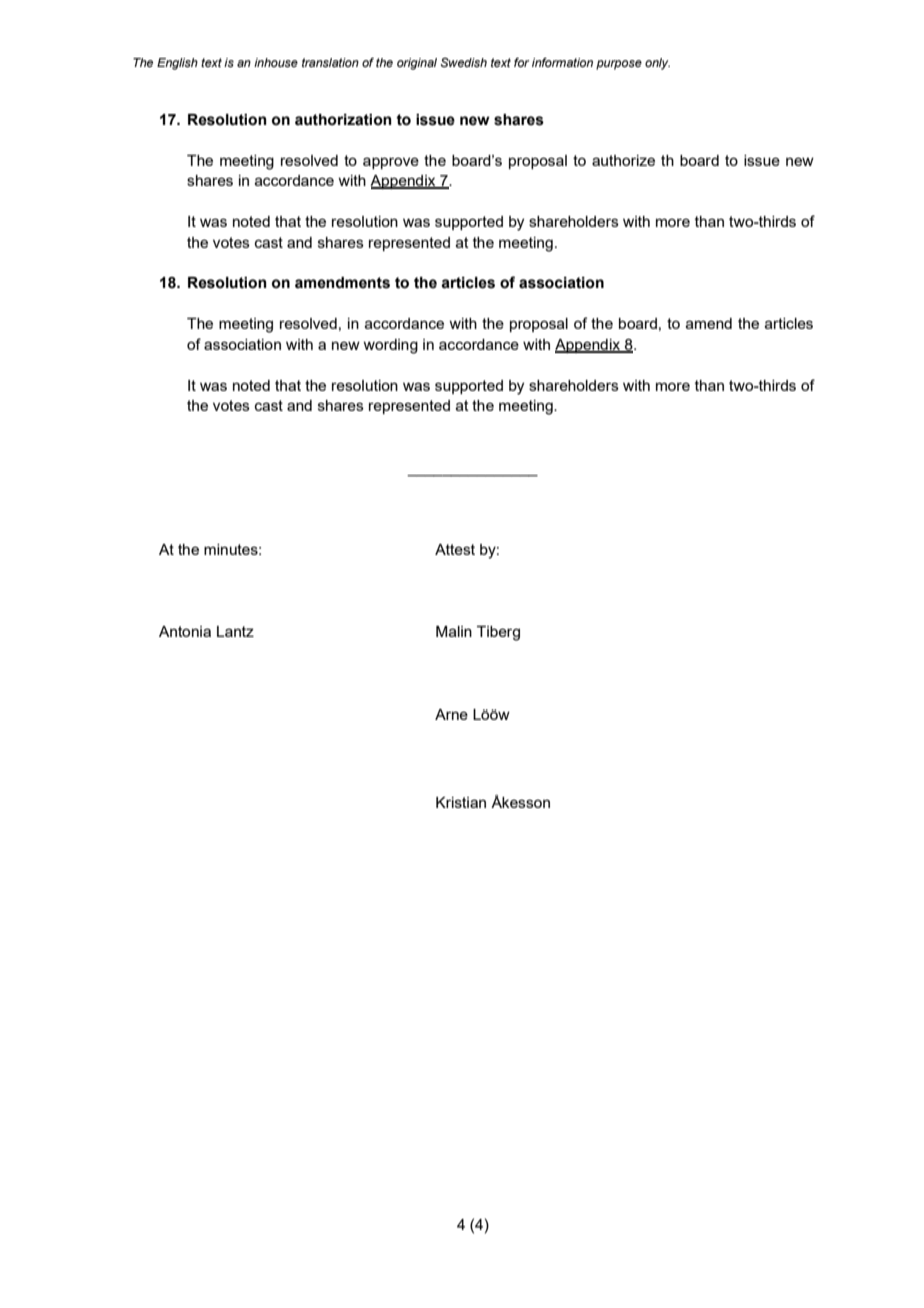 This page has width=924, height=1308. Describe the element at coordinates (185, 631) in the page. I see `Antonia` at that location.
